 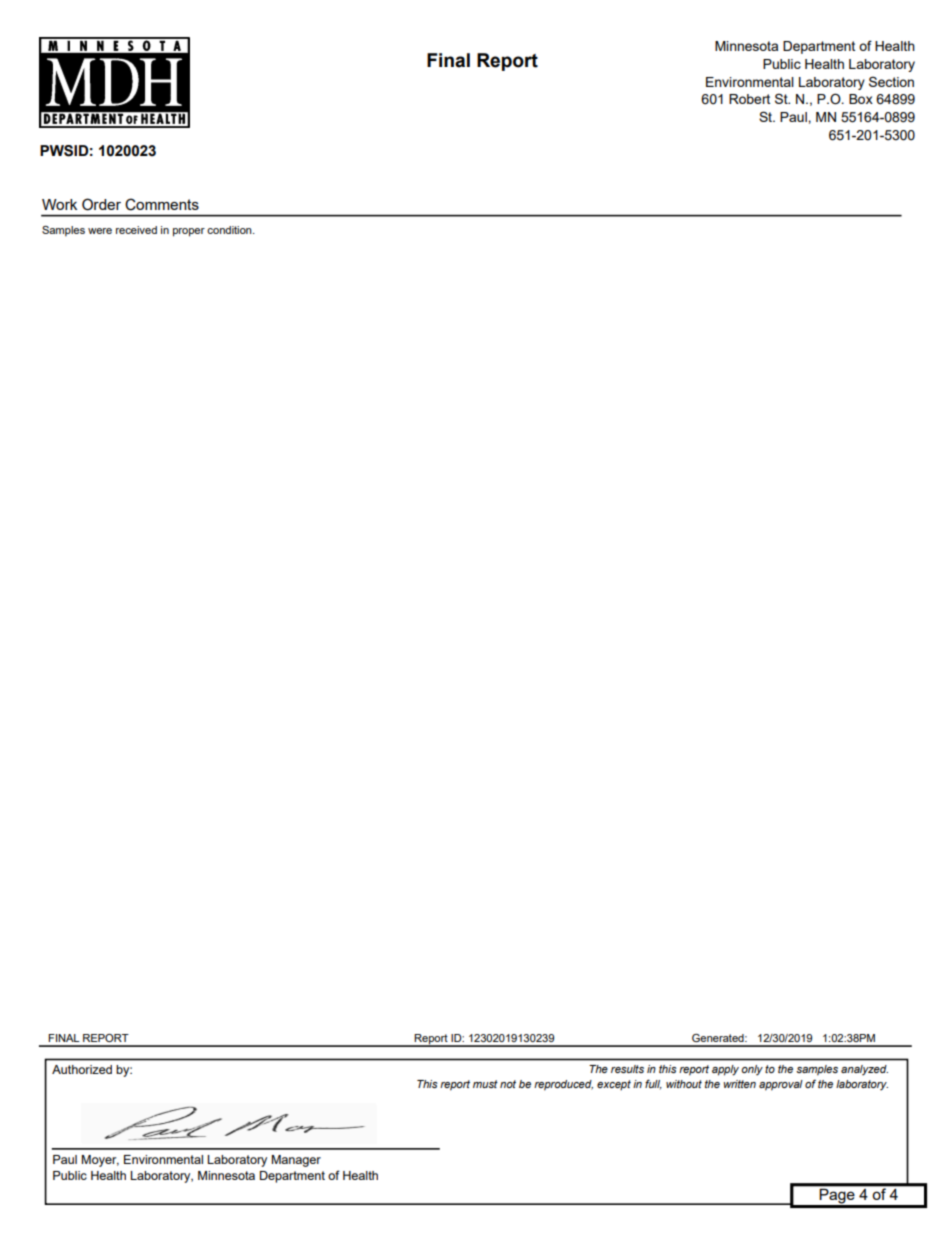 I want to click on Robert, so click(x=749, y=99).
